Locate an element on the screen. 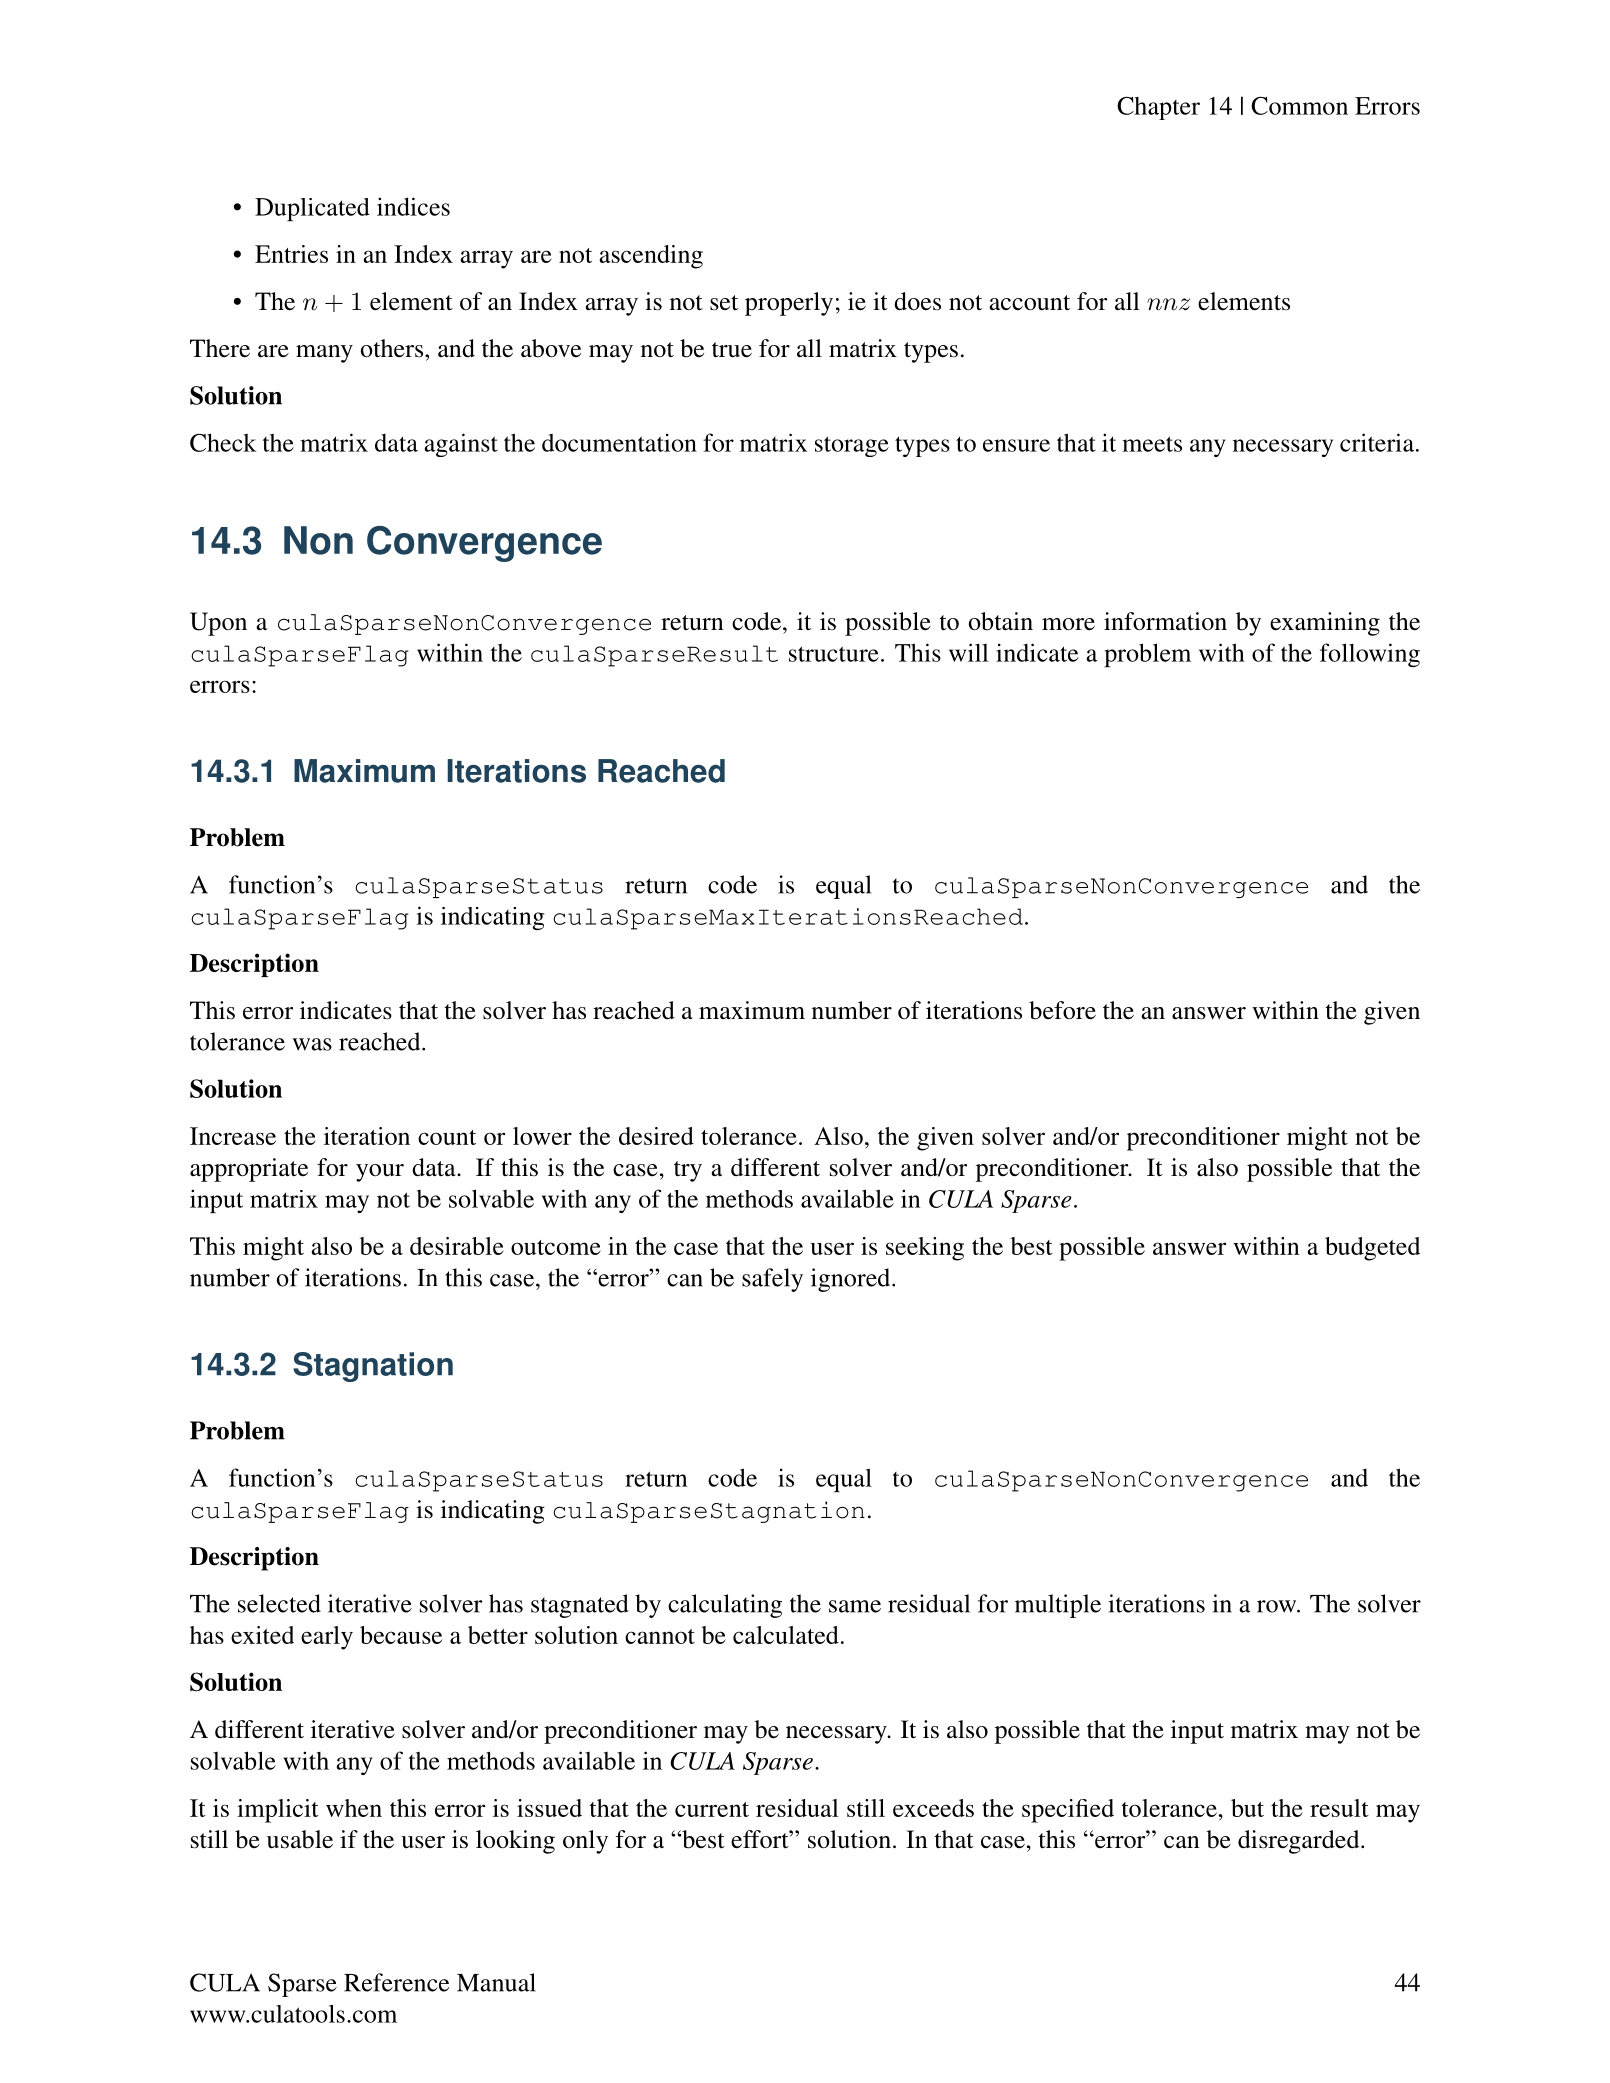 This screenshot has width=1610, height=2083. safely is located at coordinates (772, 1280).
